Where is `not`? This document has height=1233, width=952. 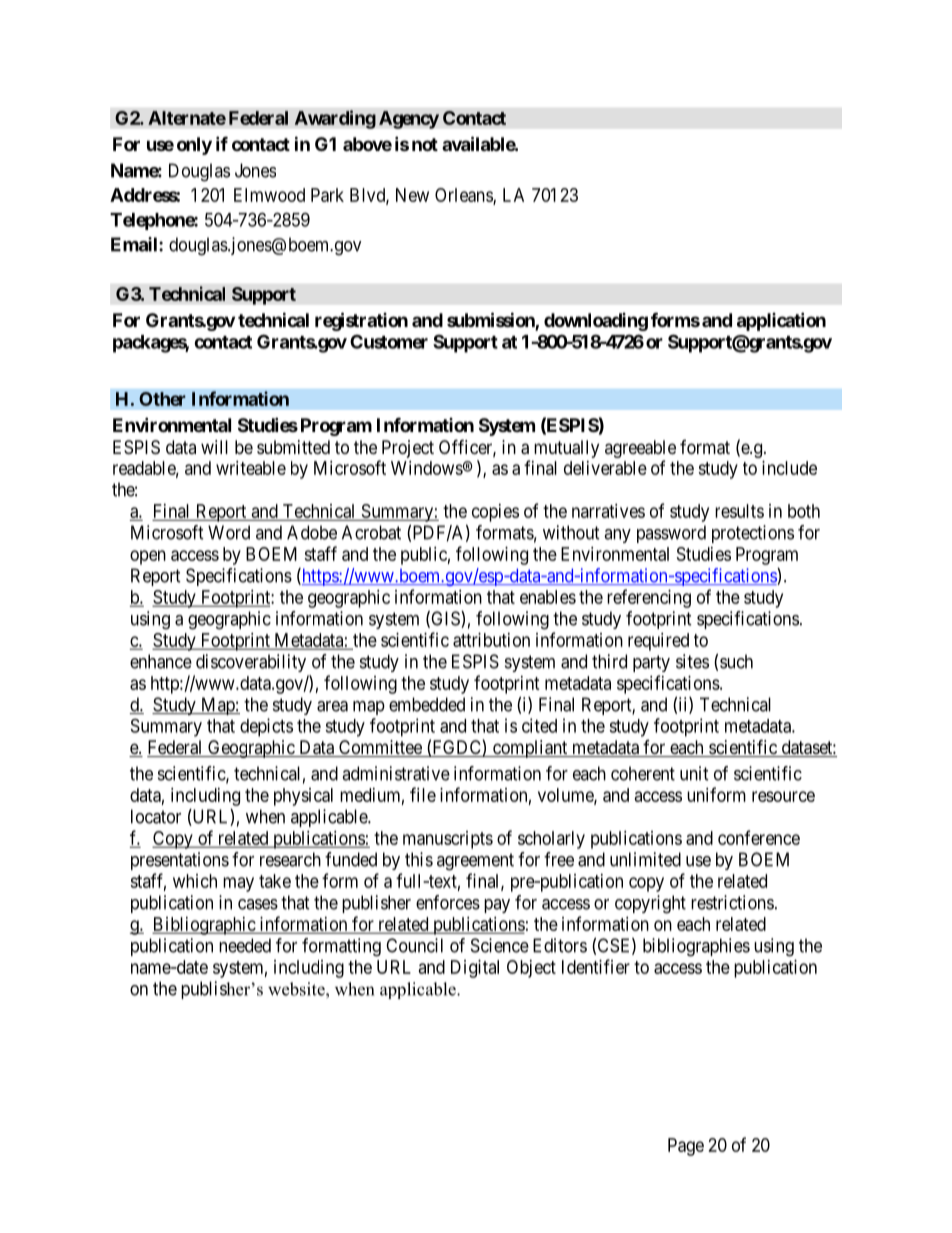 not is located at coordinates (425, 144).
